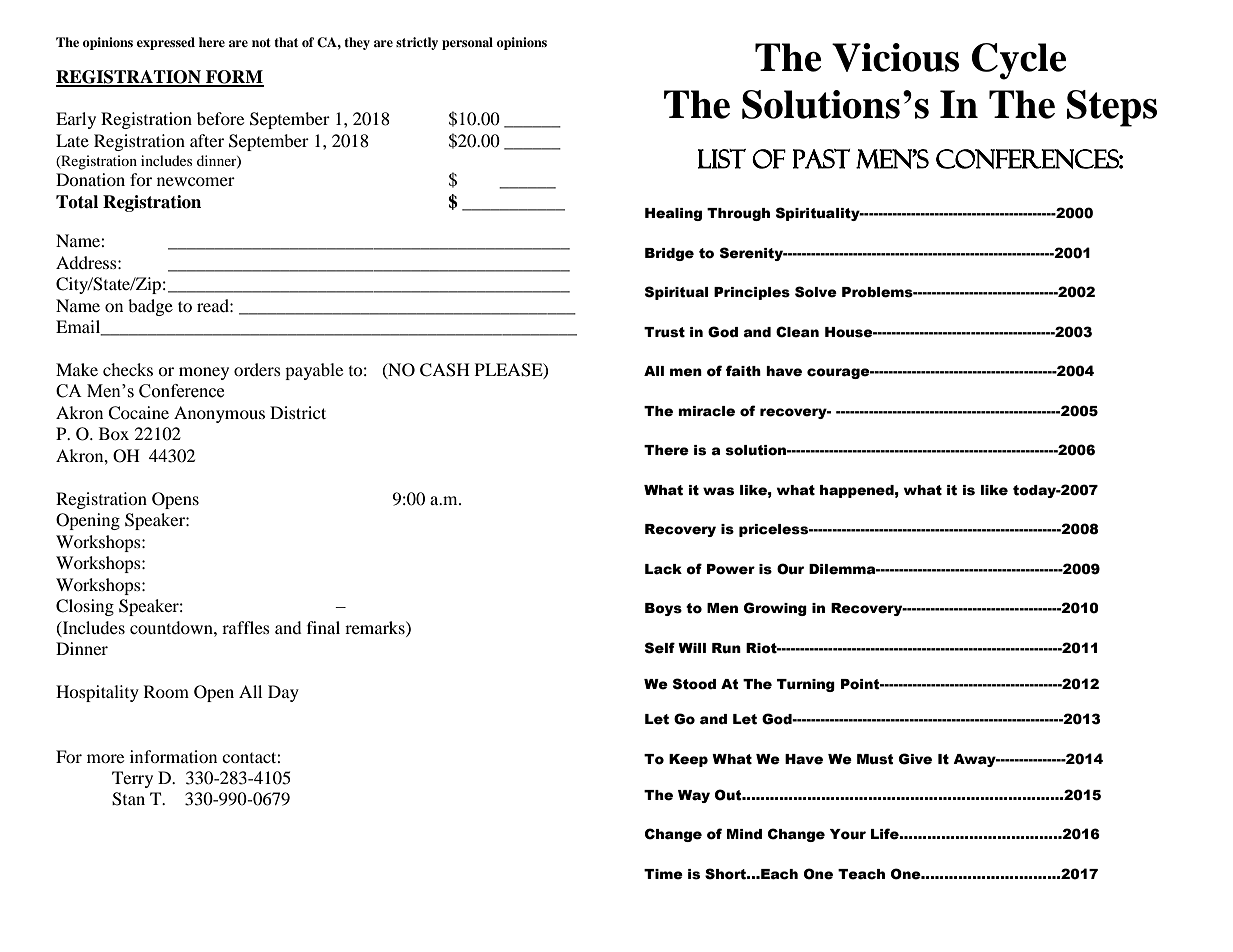 This image has width=1233, height=952. Describe the element at coordinates (663, 874) in the image. I see `Time` at that location.
